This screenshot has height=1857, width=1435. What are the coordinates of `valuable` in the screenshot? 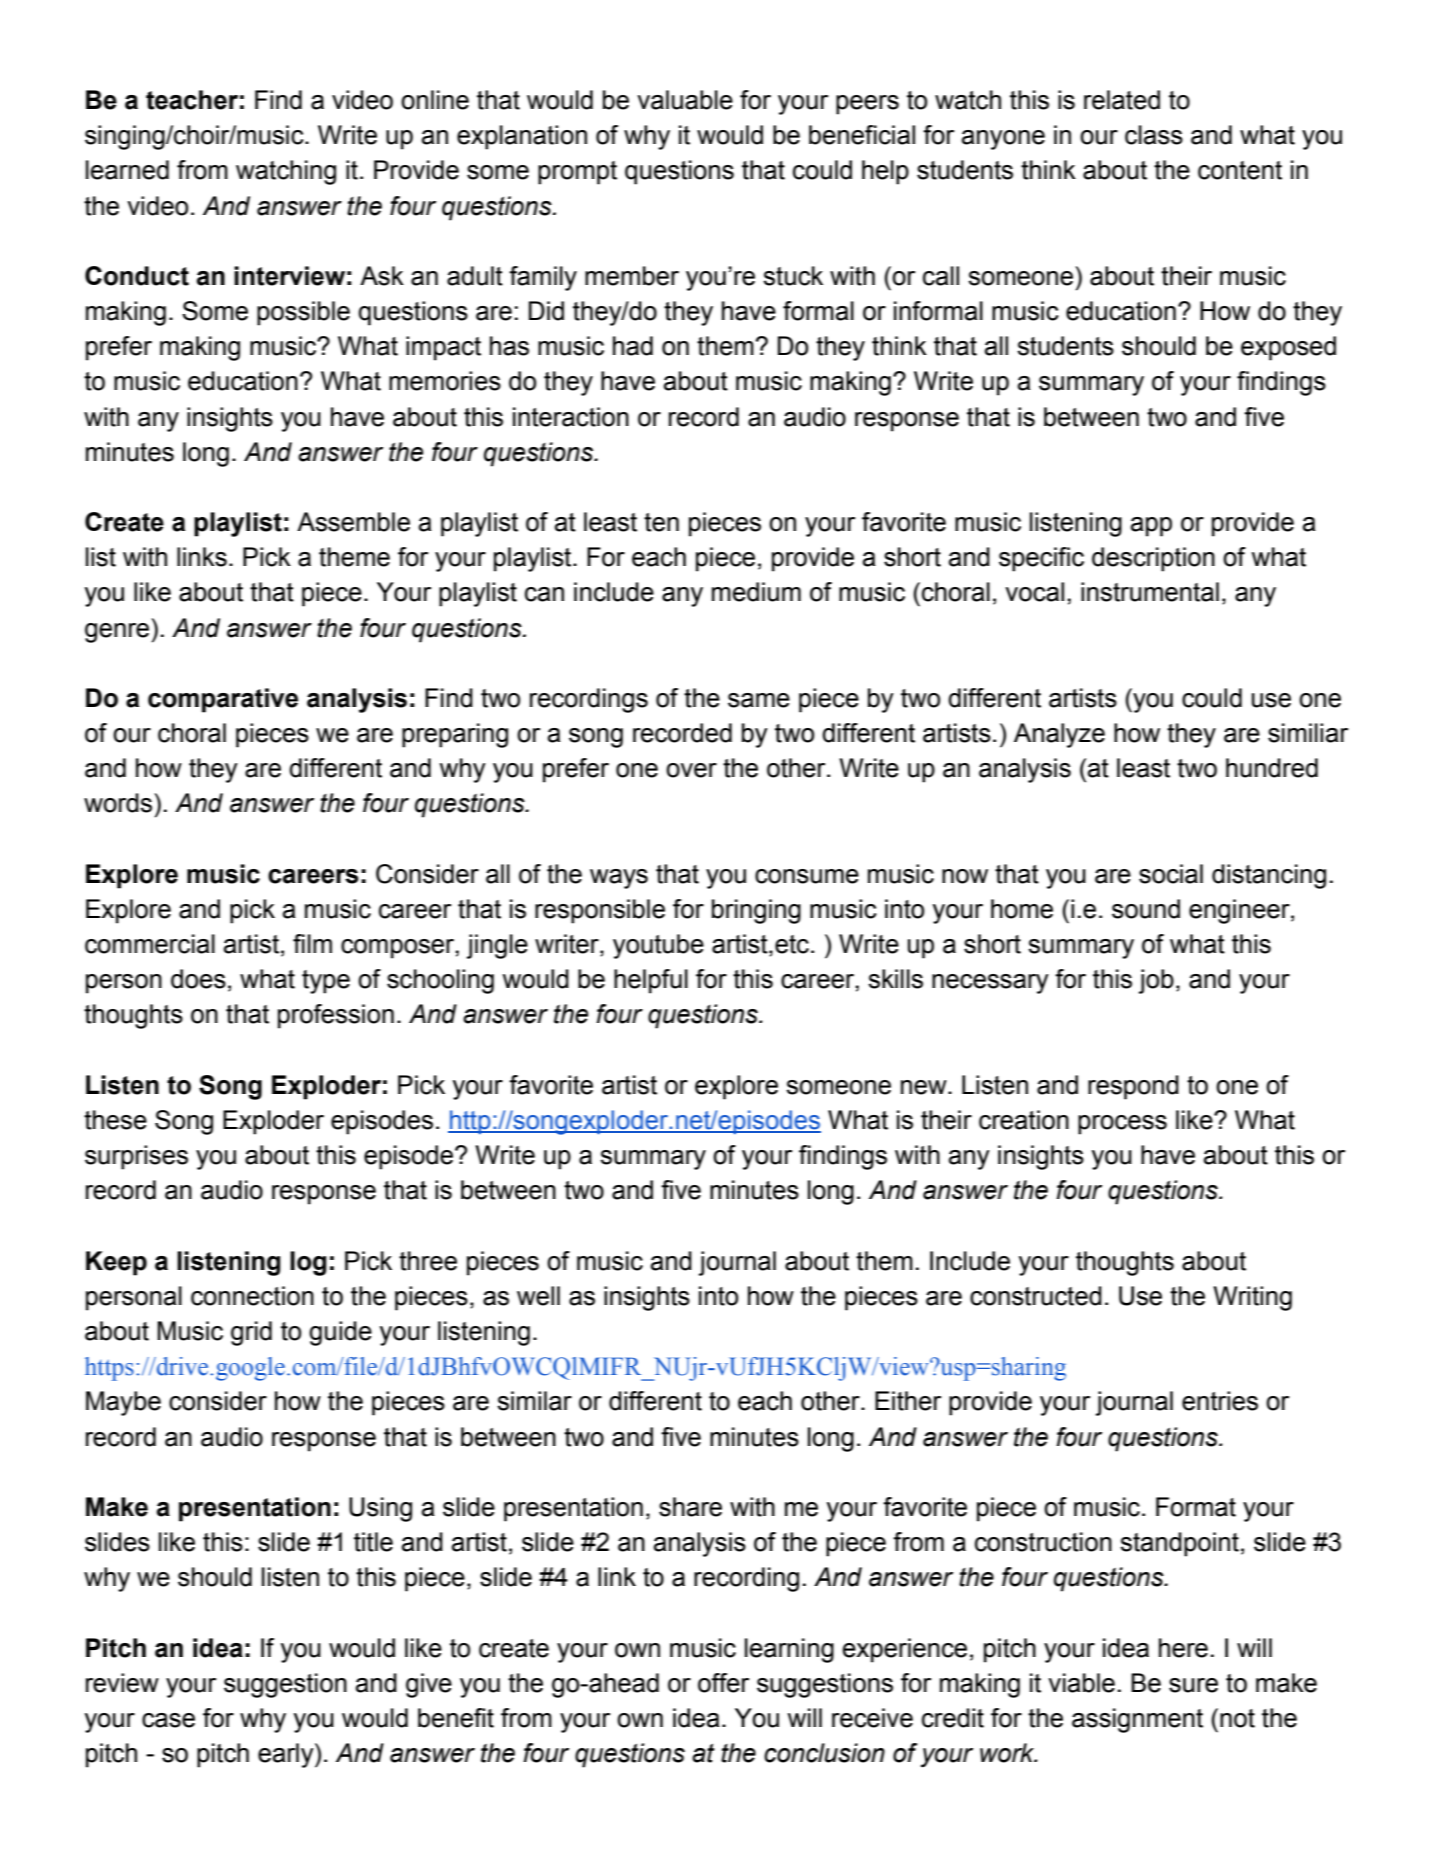 It's located at (685, 100).
